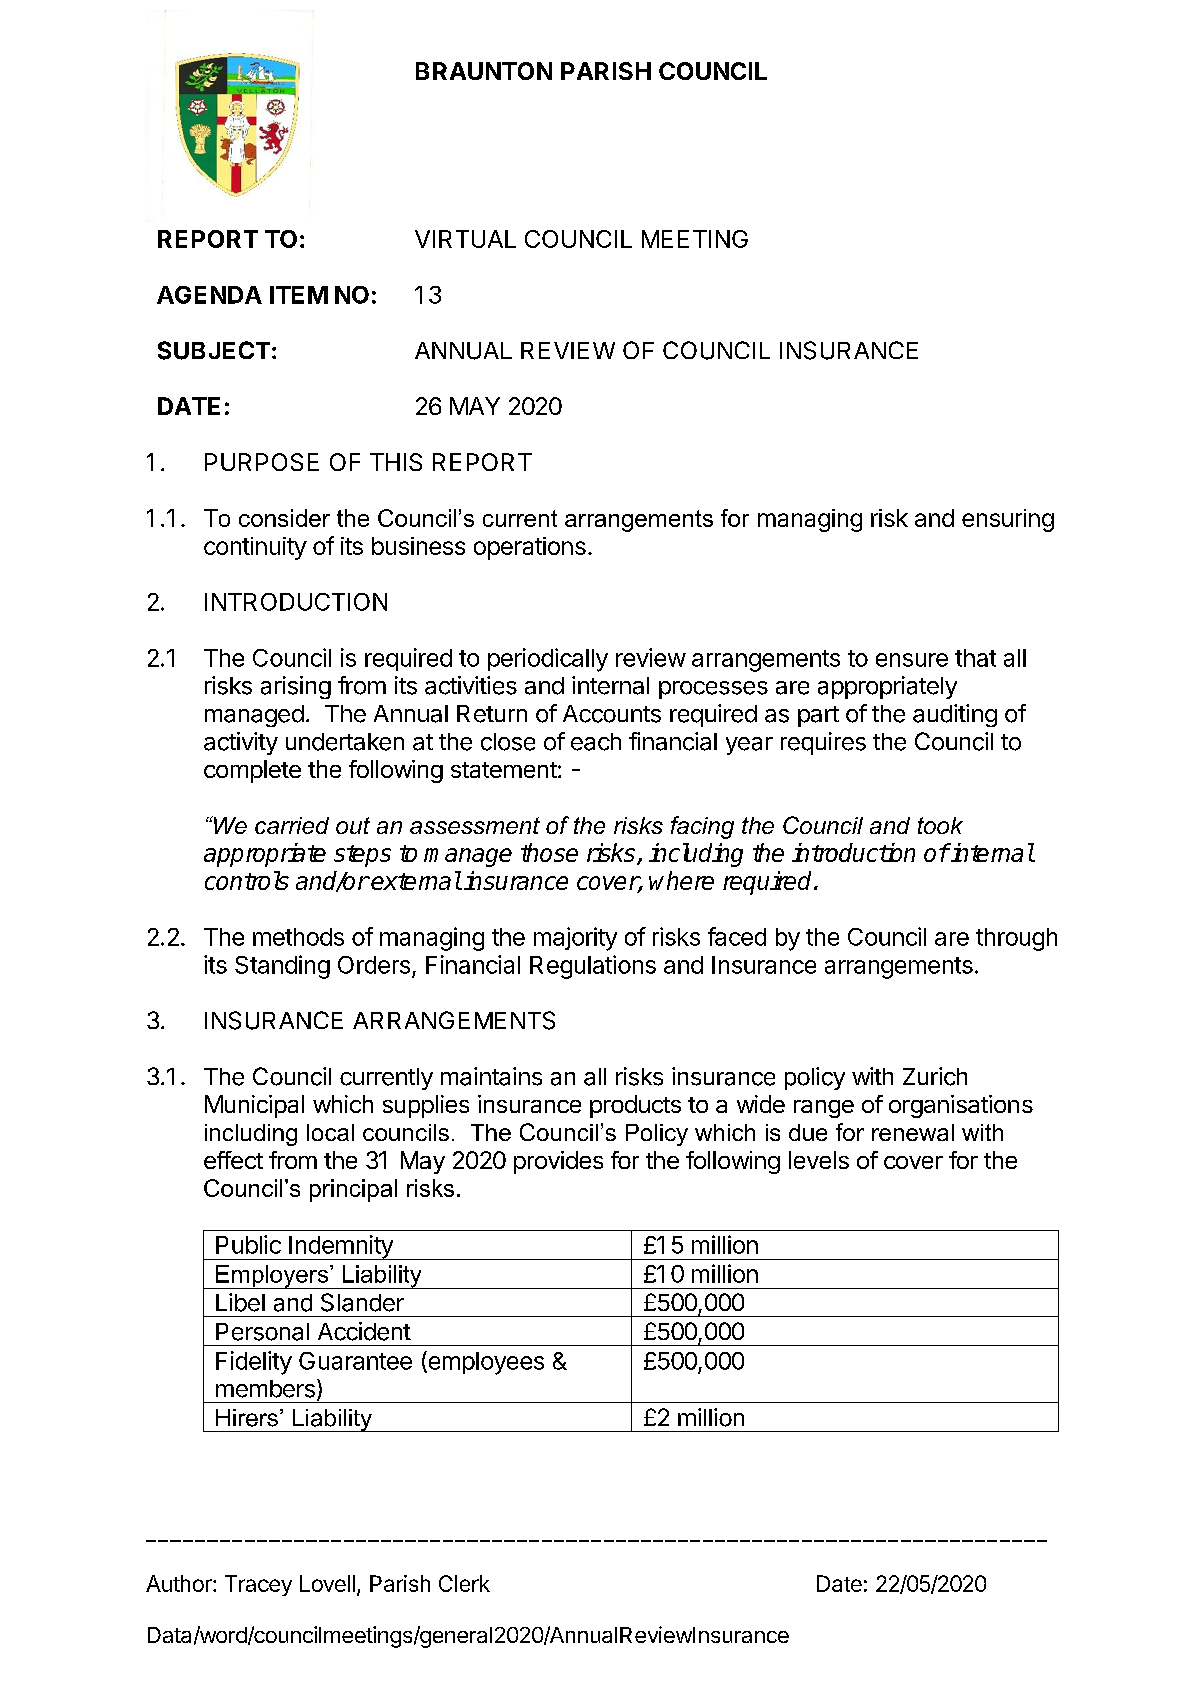 The width and height of the page is (1204, 1703). What do you see at coordinates (298, 937) in the page?
I see `methods` at bounding box center [298, 937].
